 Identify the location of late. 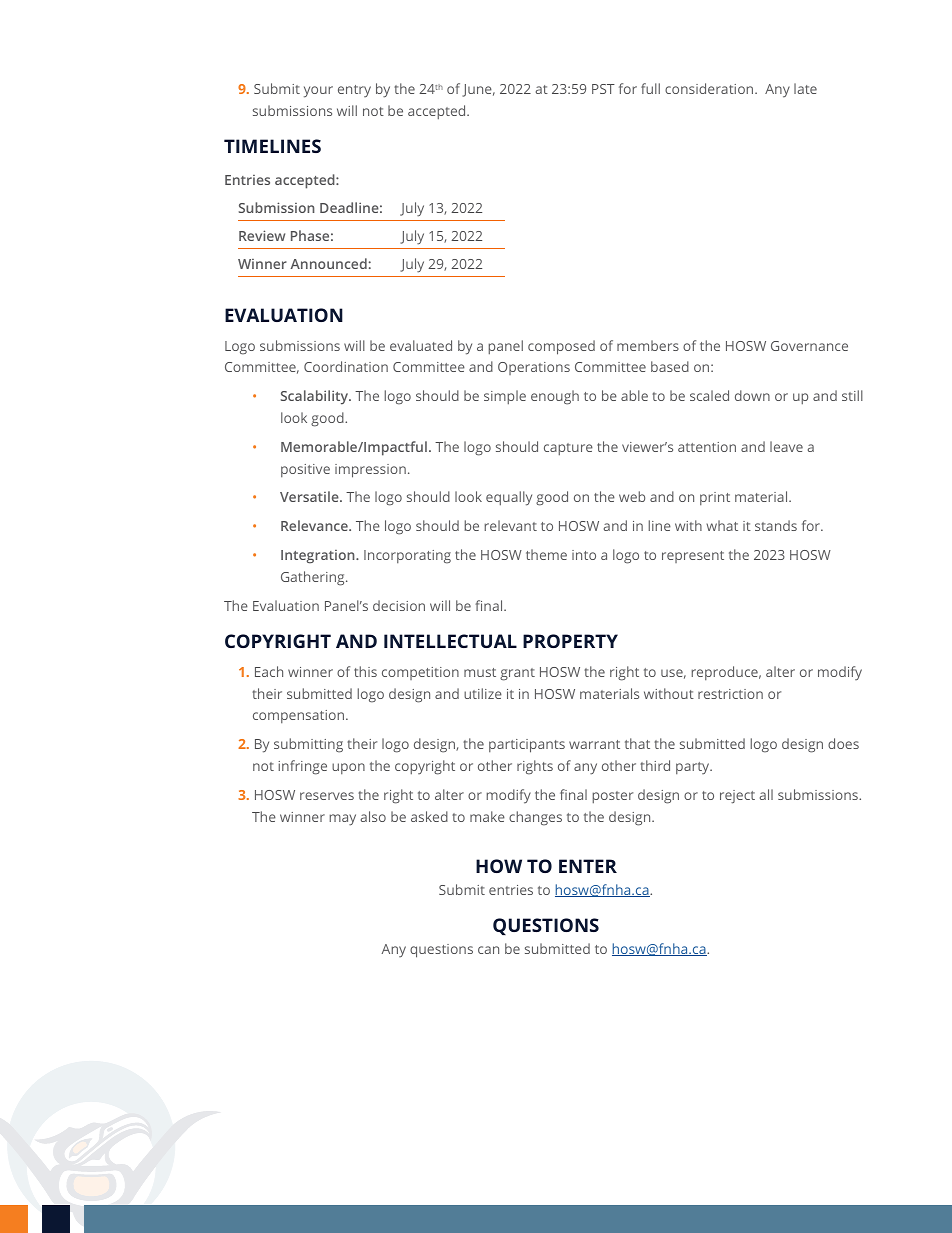
(805, 88).
